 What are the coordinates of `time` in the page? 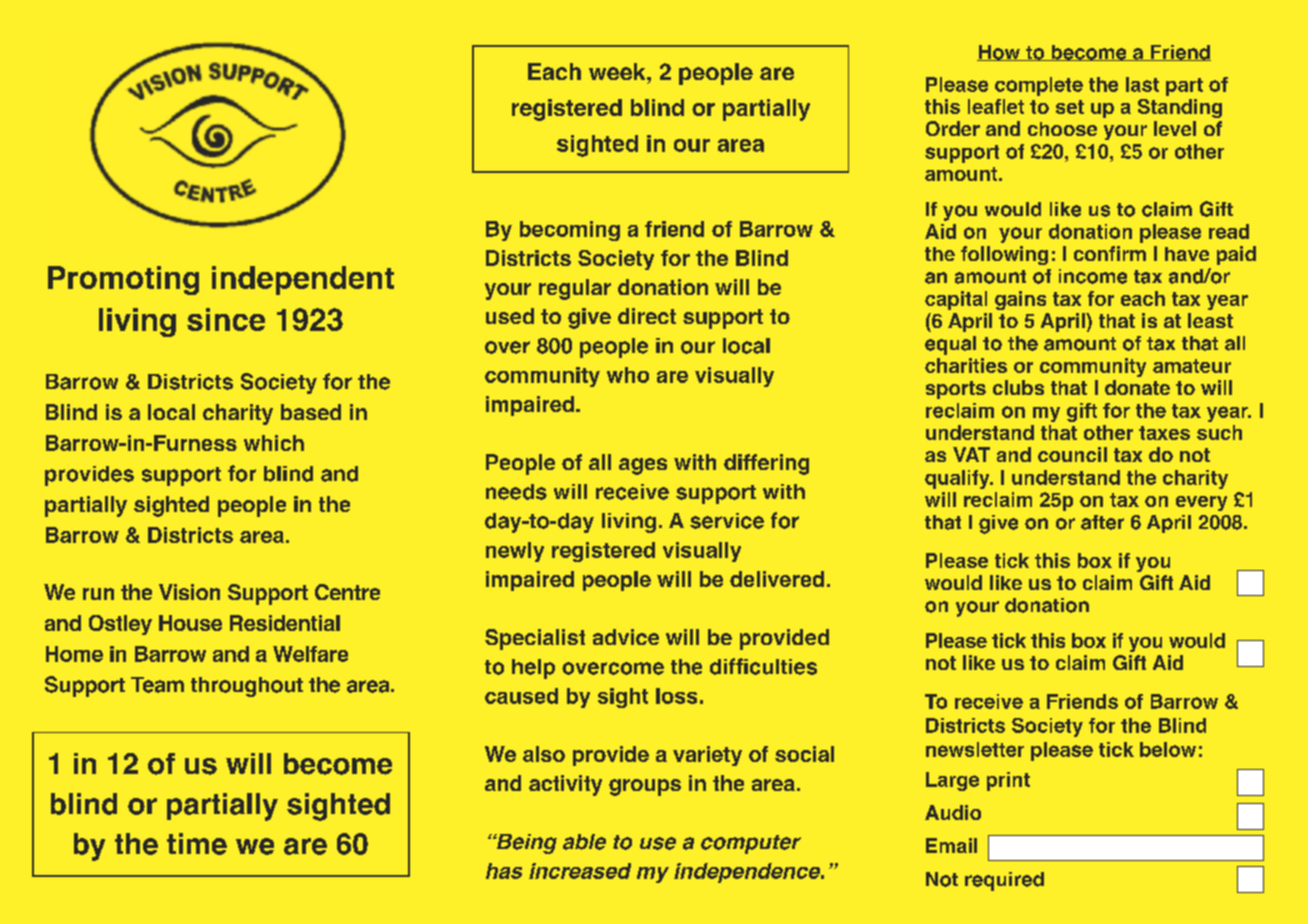 It's located at (197, 844).
